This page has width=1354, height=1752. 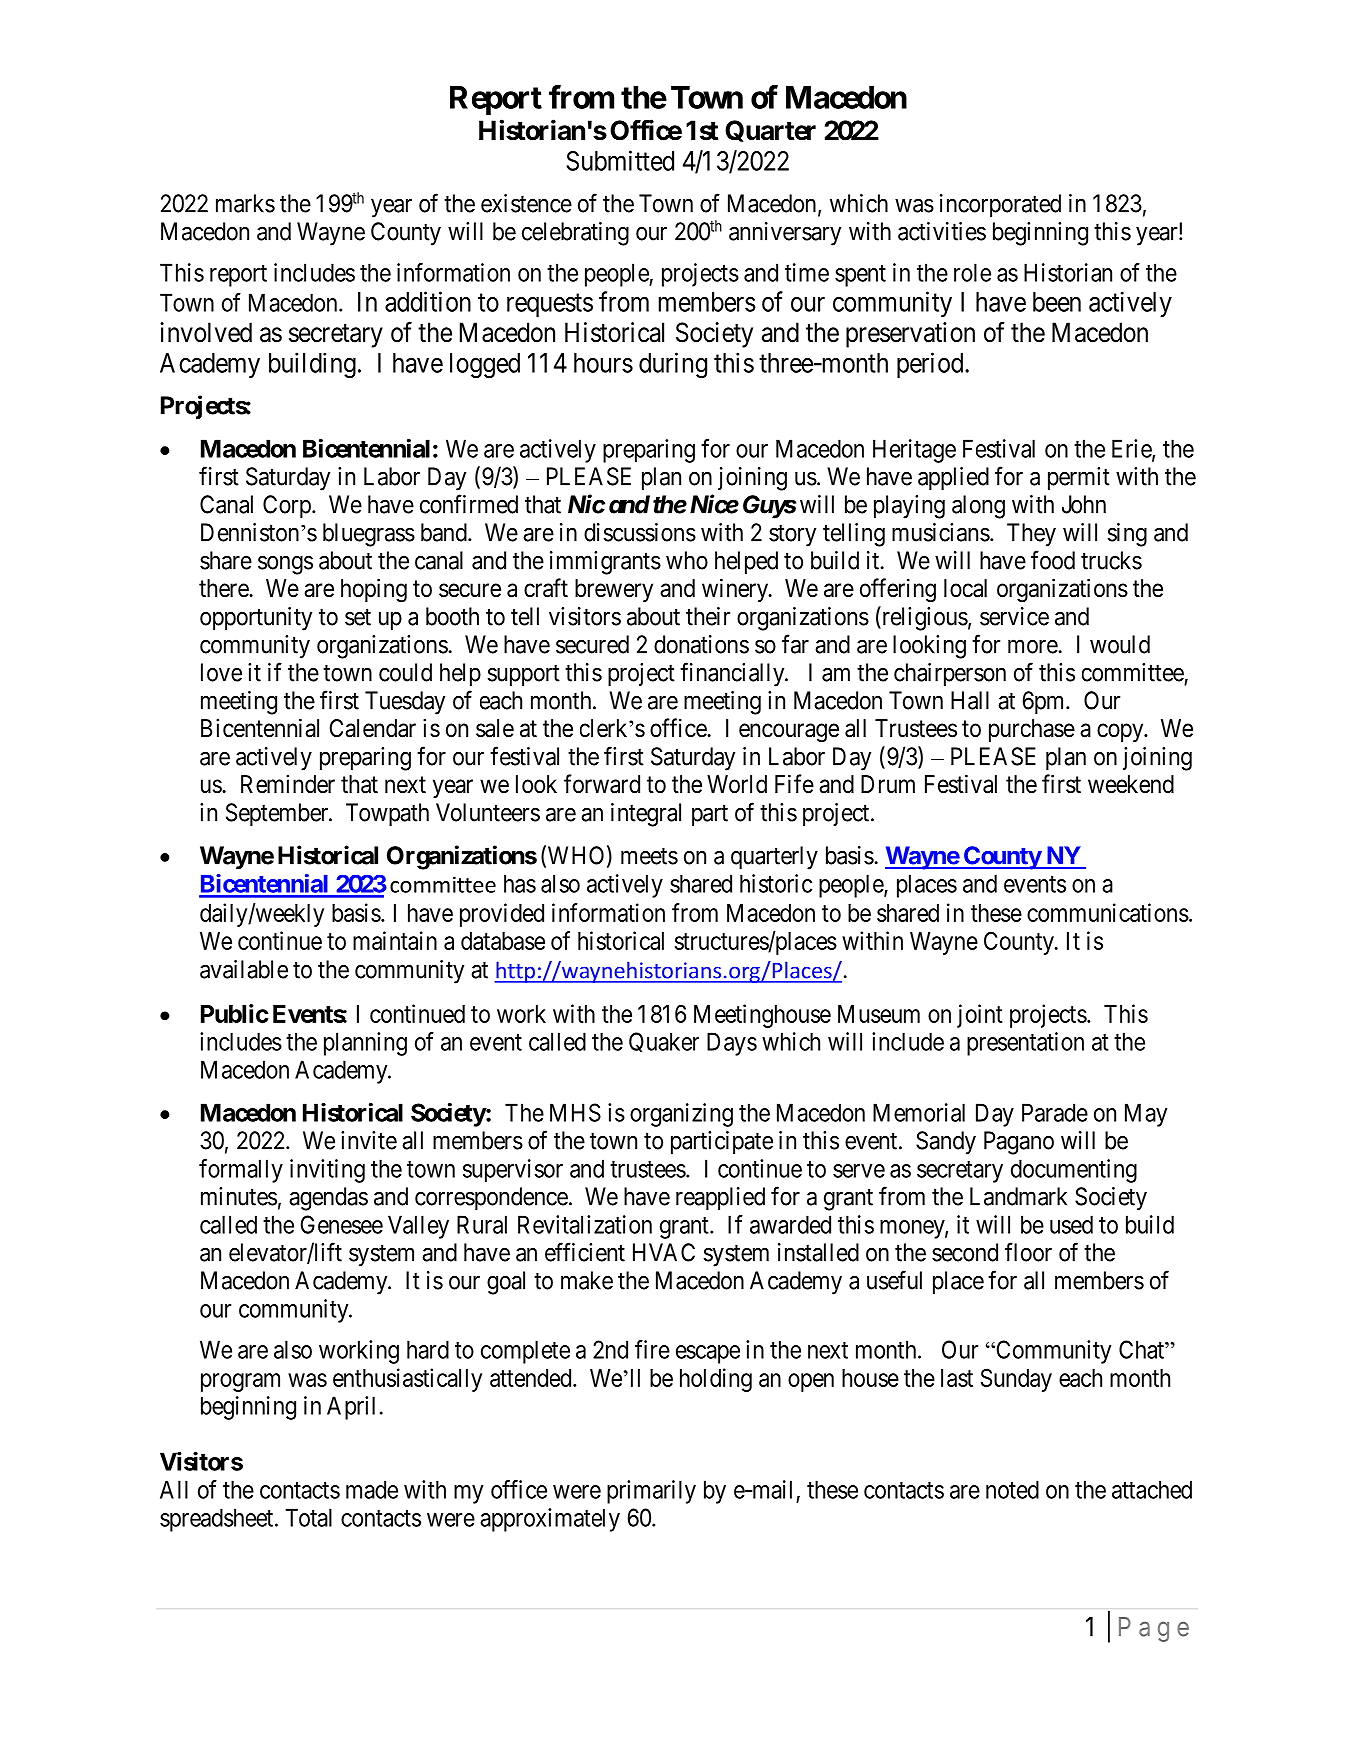 I want to click on more, so click(x=1033, y=646).
